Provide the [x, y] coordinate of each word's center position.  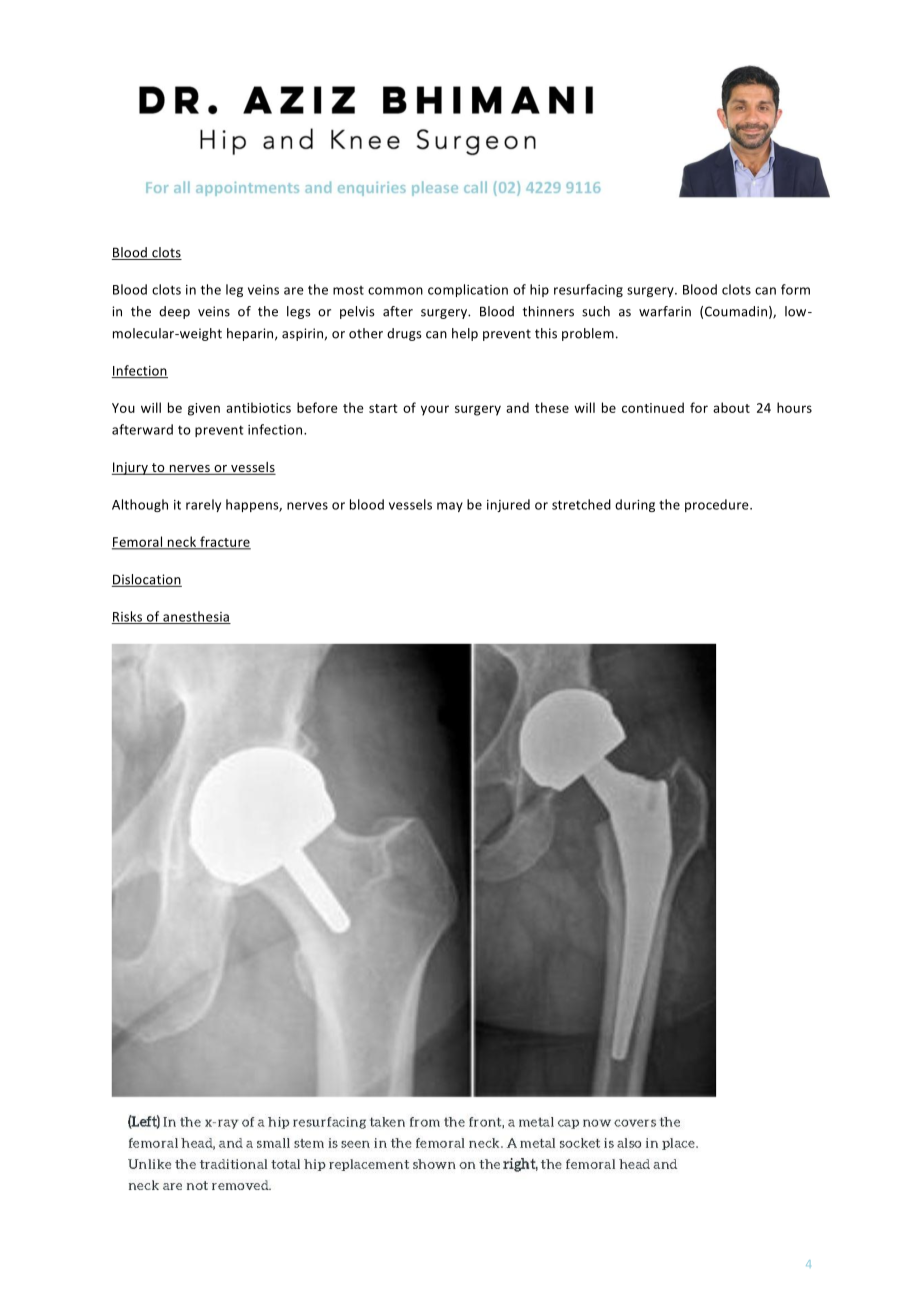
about [731, 407]
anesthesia [196, 617]
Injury [131, 468]
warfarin [665, 311]
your [435, 410]
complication [468, 290]
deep [174, 312]
